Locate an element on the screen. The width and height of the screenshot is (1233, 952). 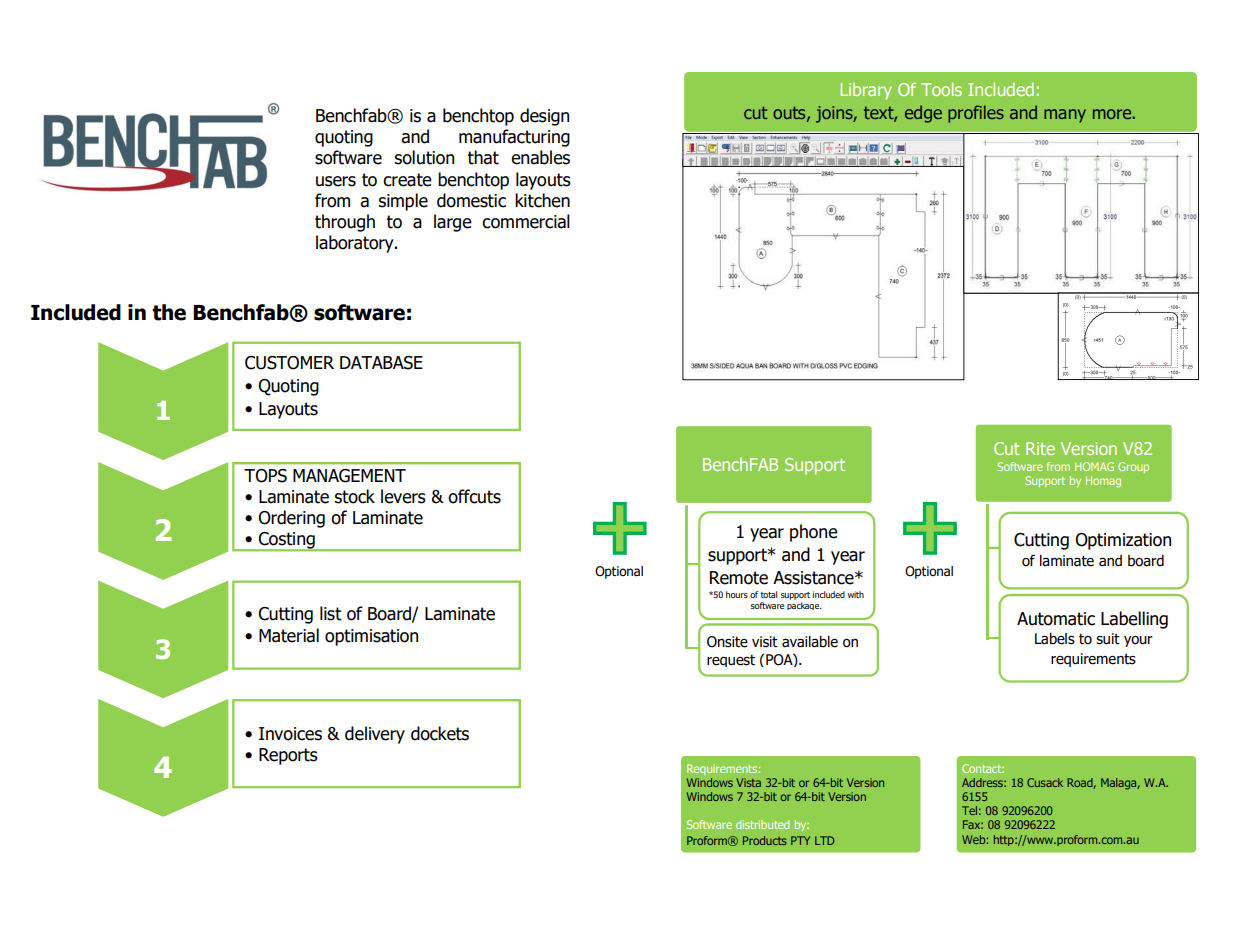
Labels is located at coordinates (1055, 639).
